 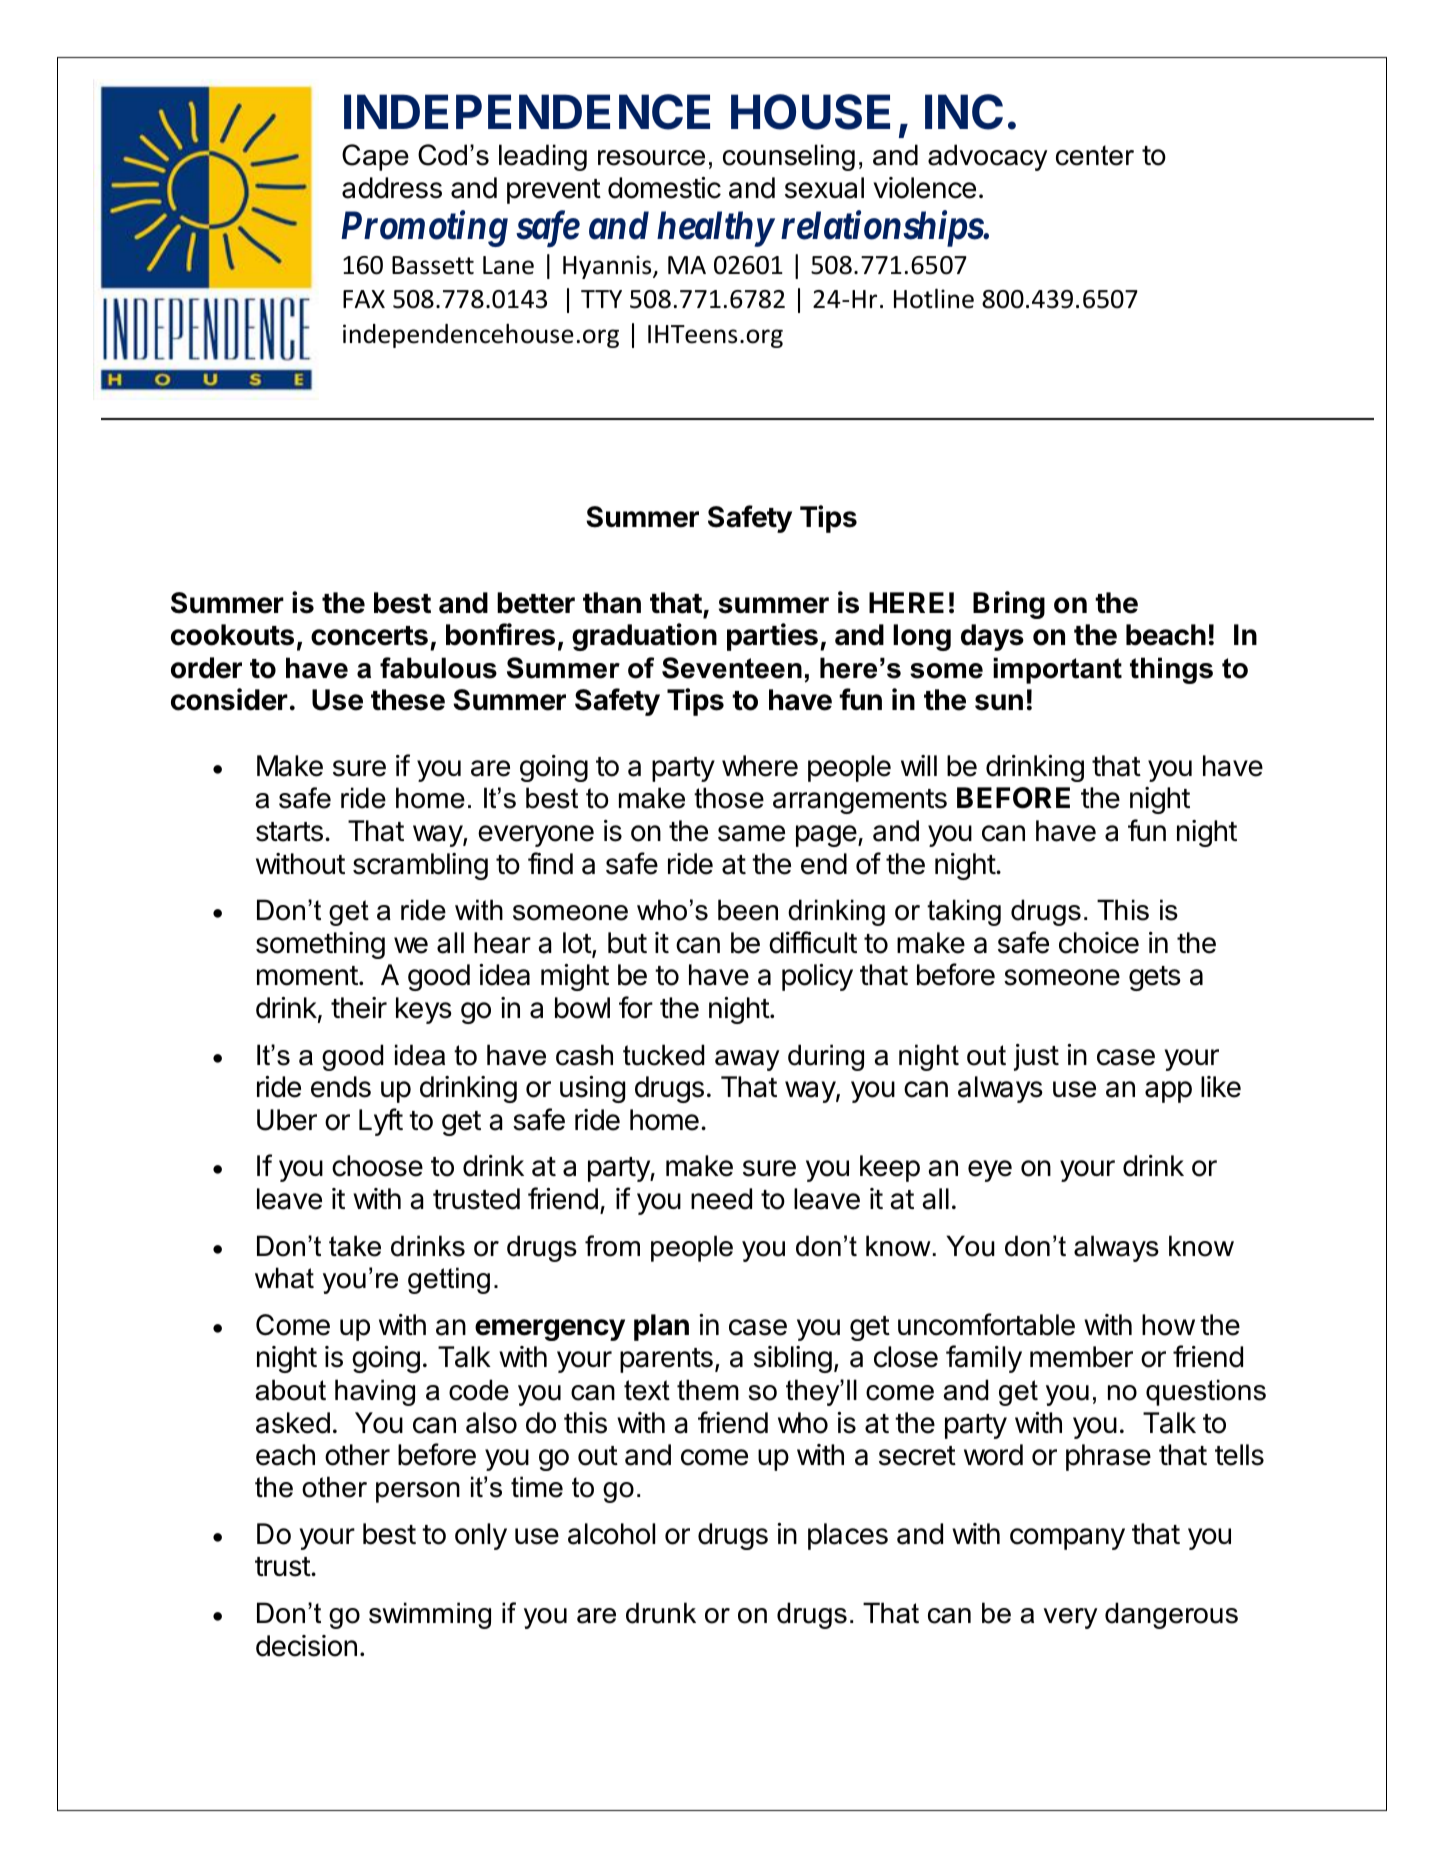 What do you see at coordinates (661, 1613) in the image?
I see `drunk` at bounding box center [661, 1613].
